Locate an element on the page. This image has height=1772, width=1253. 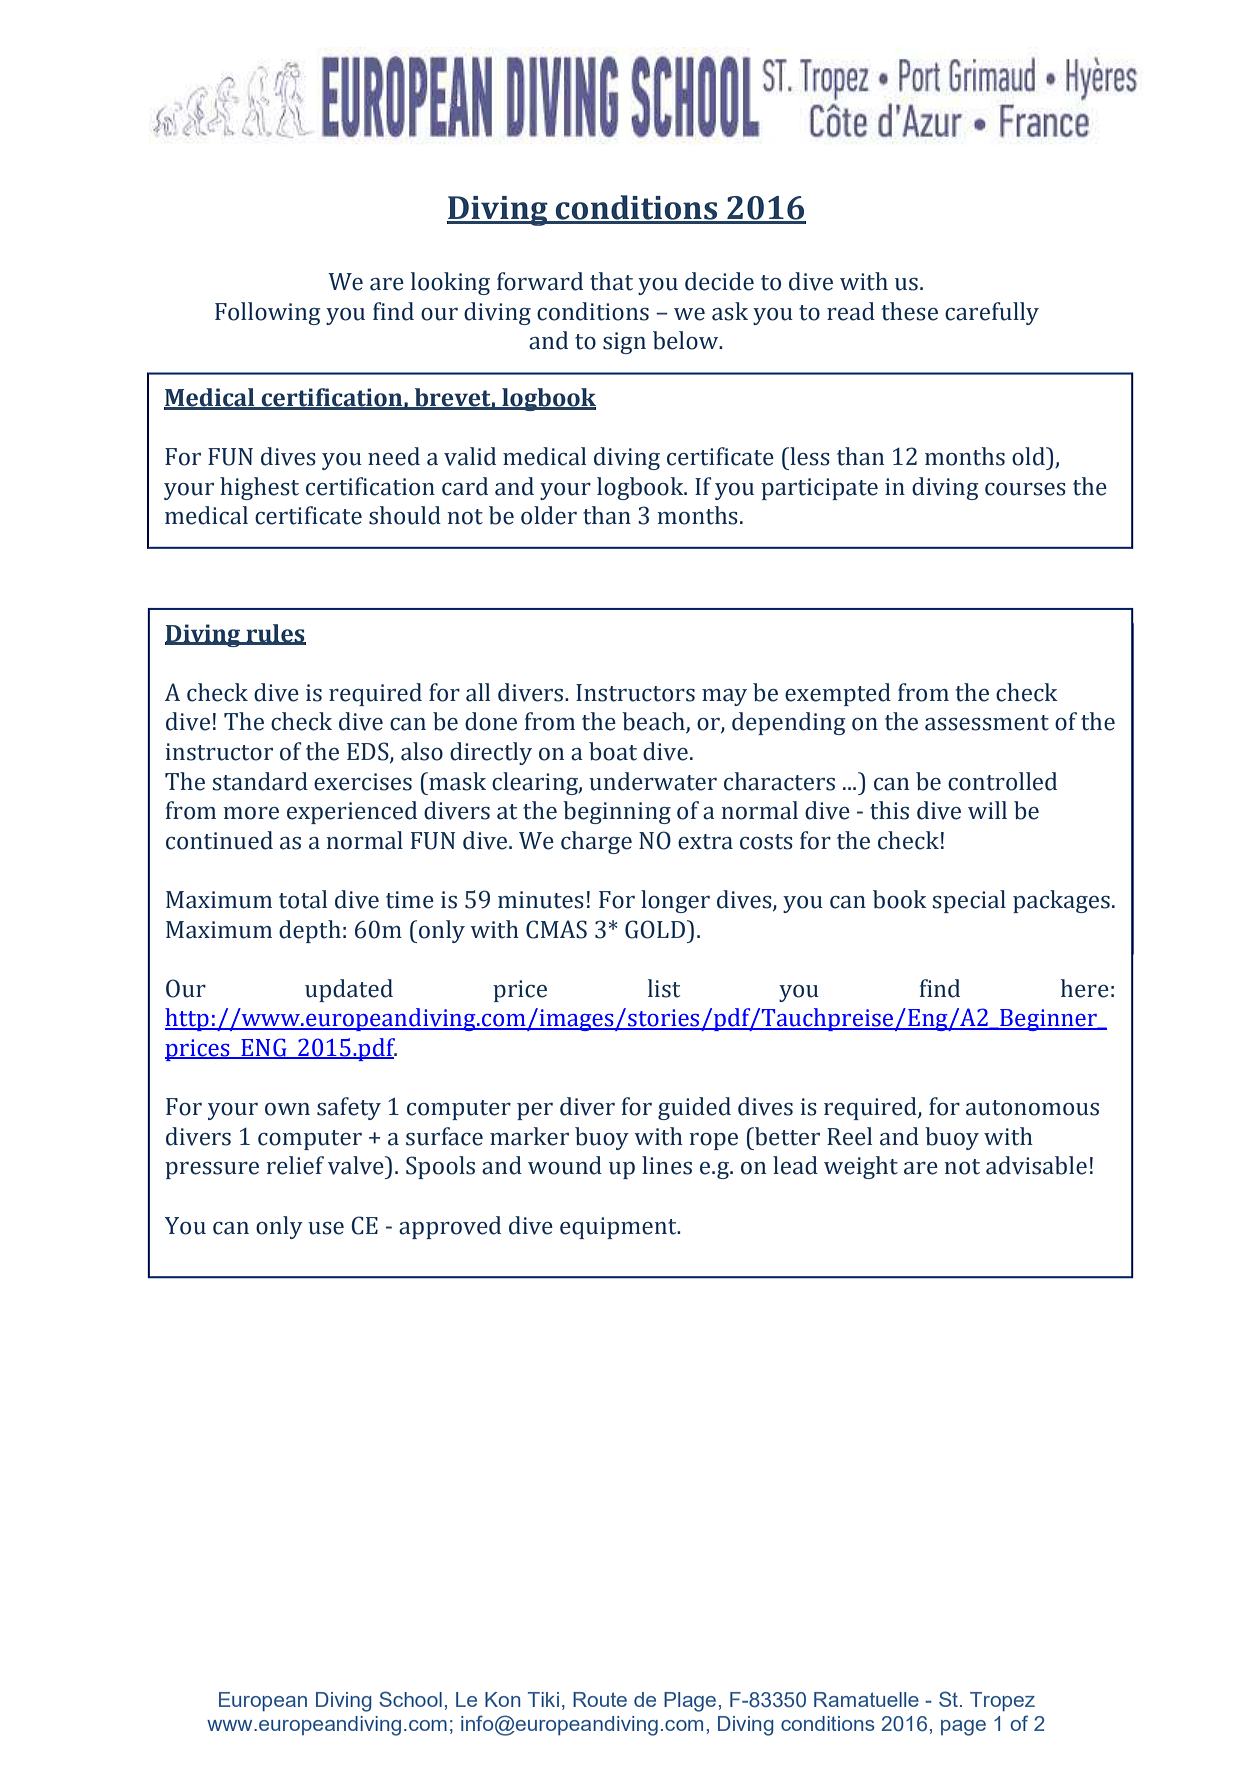
rules is located at coordinates (275, 634).
